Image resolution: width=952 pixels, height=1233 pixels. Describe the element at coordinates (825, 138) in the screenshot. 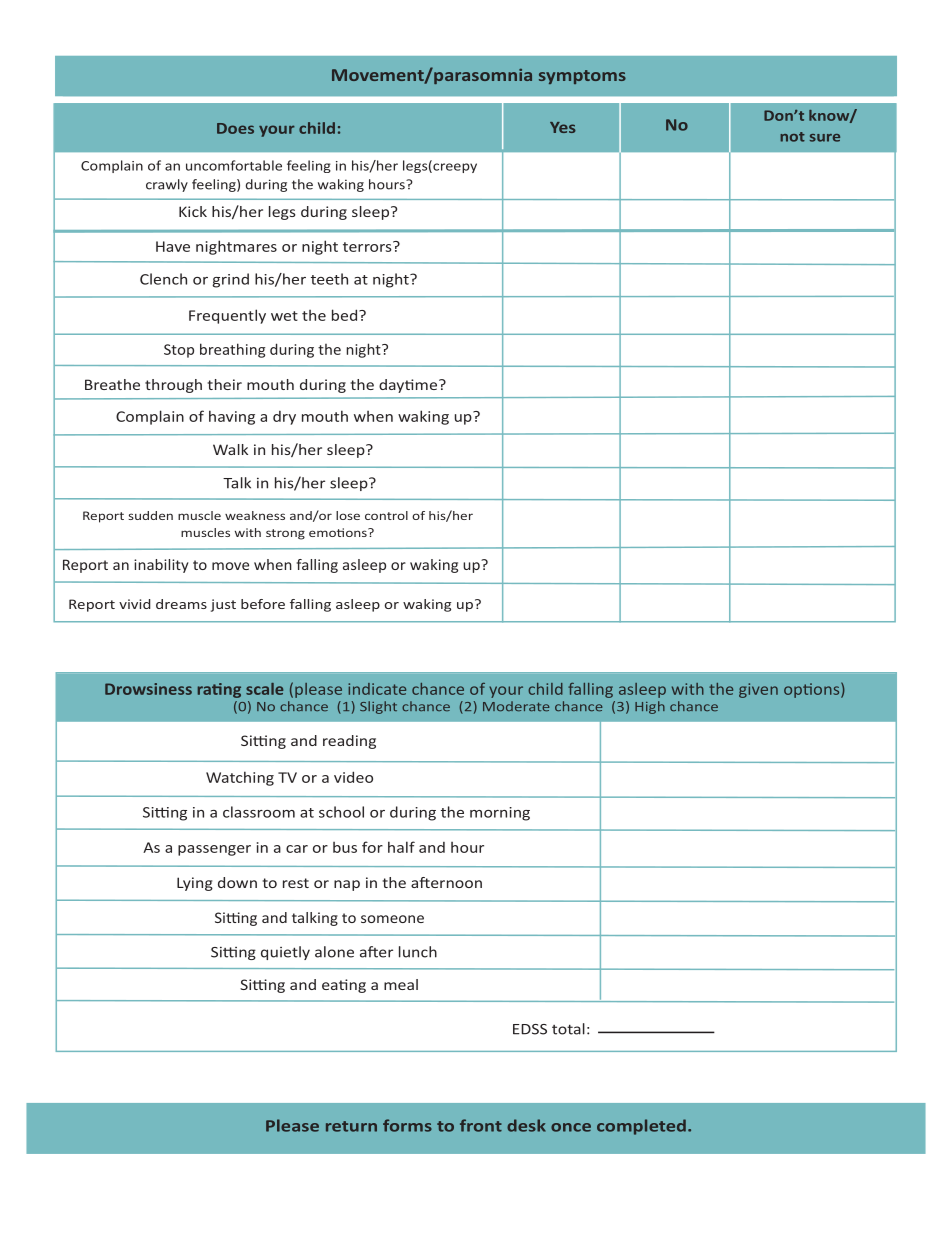

I see `sure` at that location.
